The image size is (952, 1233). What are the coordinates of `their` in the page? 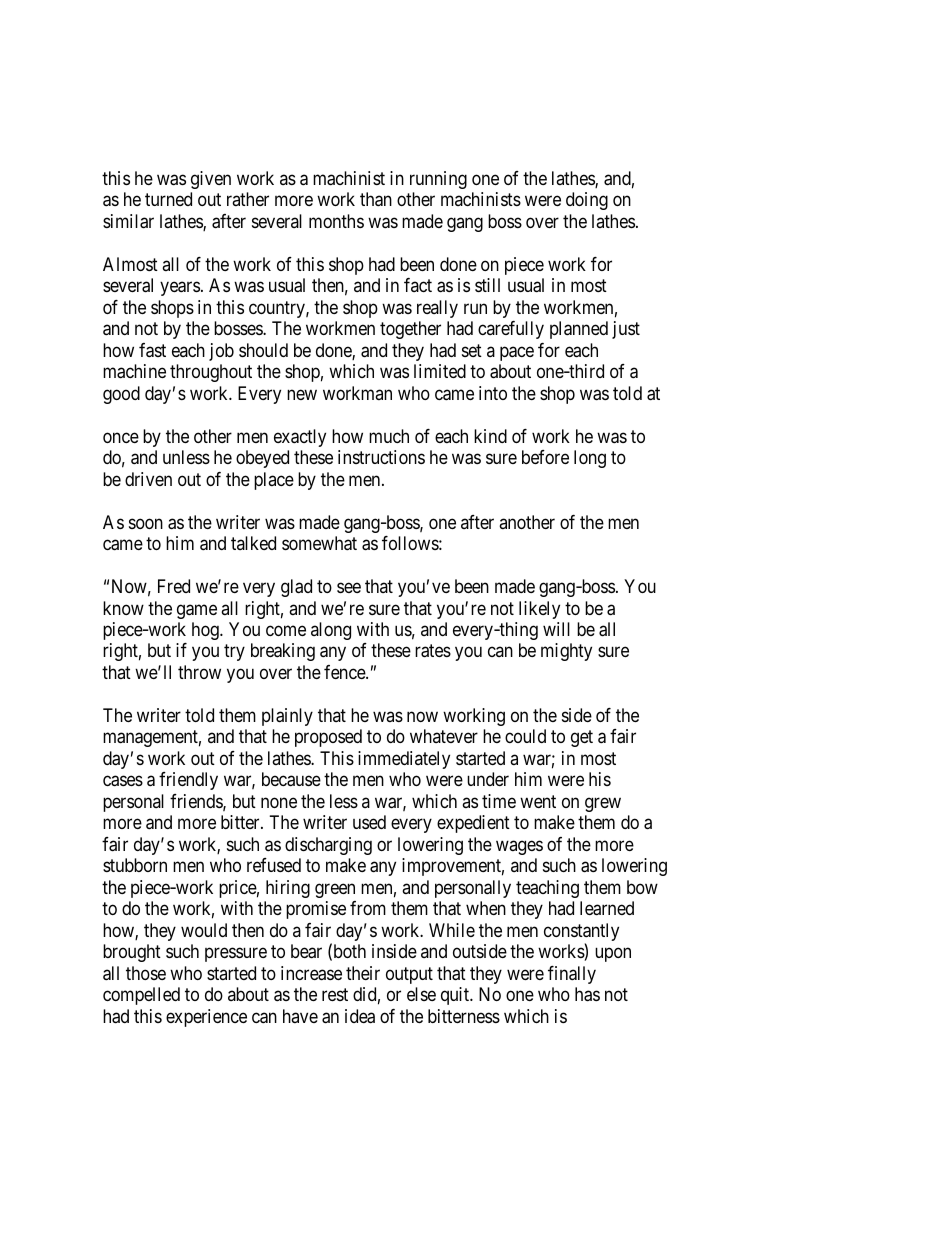 It's located at (363, 973).
